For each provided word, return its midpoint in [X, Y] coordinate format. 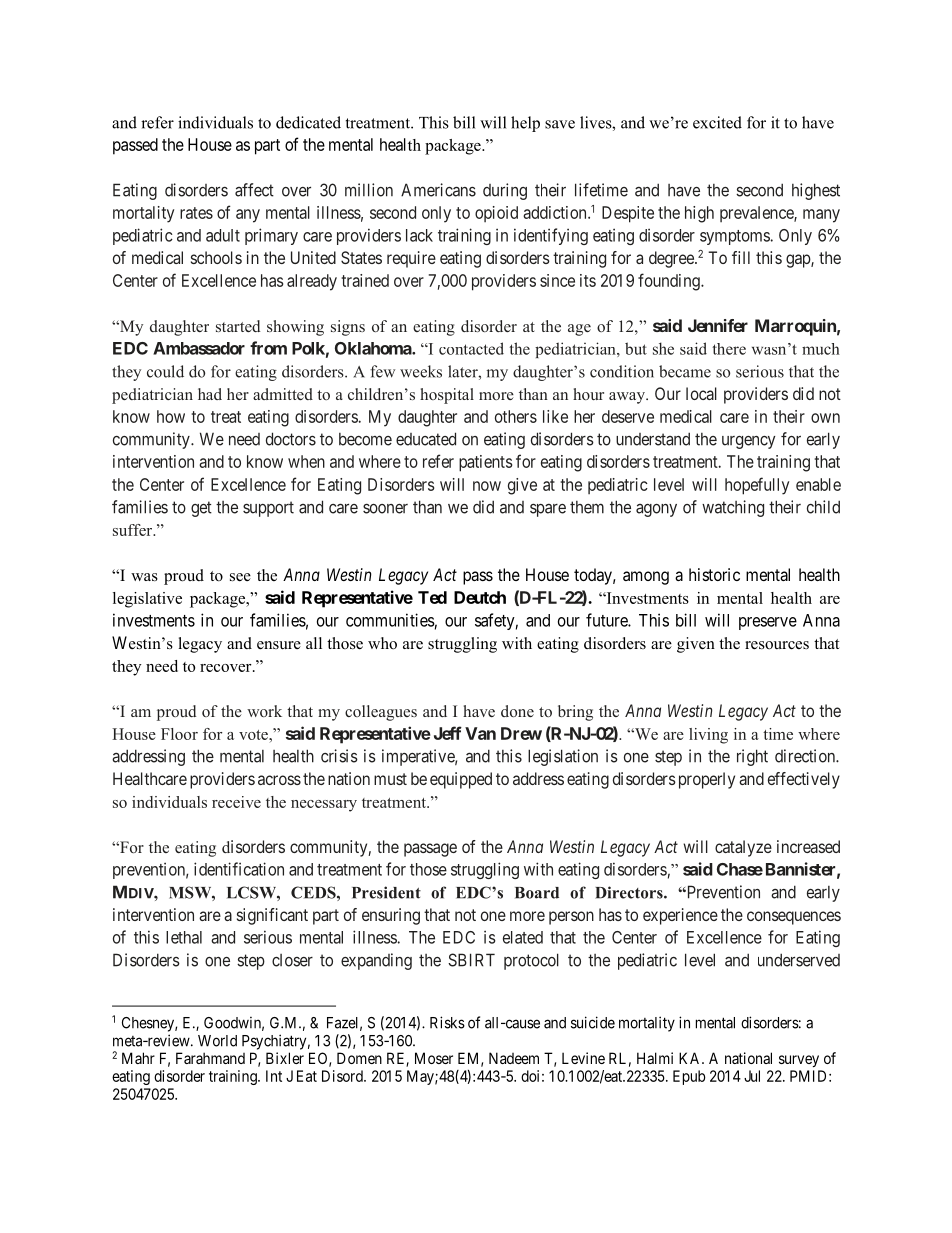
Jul [752, 1076]
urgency [748, 442]
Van [480, 733]
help [525, 124]
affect [254, 190]
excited [717, 122]
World [217, 1041]
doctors [291, 439]
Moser [434, 1058]
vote [254, 735]
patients [485, 463]
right [752, 757]
